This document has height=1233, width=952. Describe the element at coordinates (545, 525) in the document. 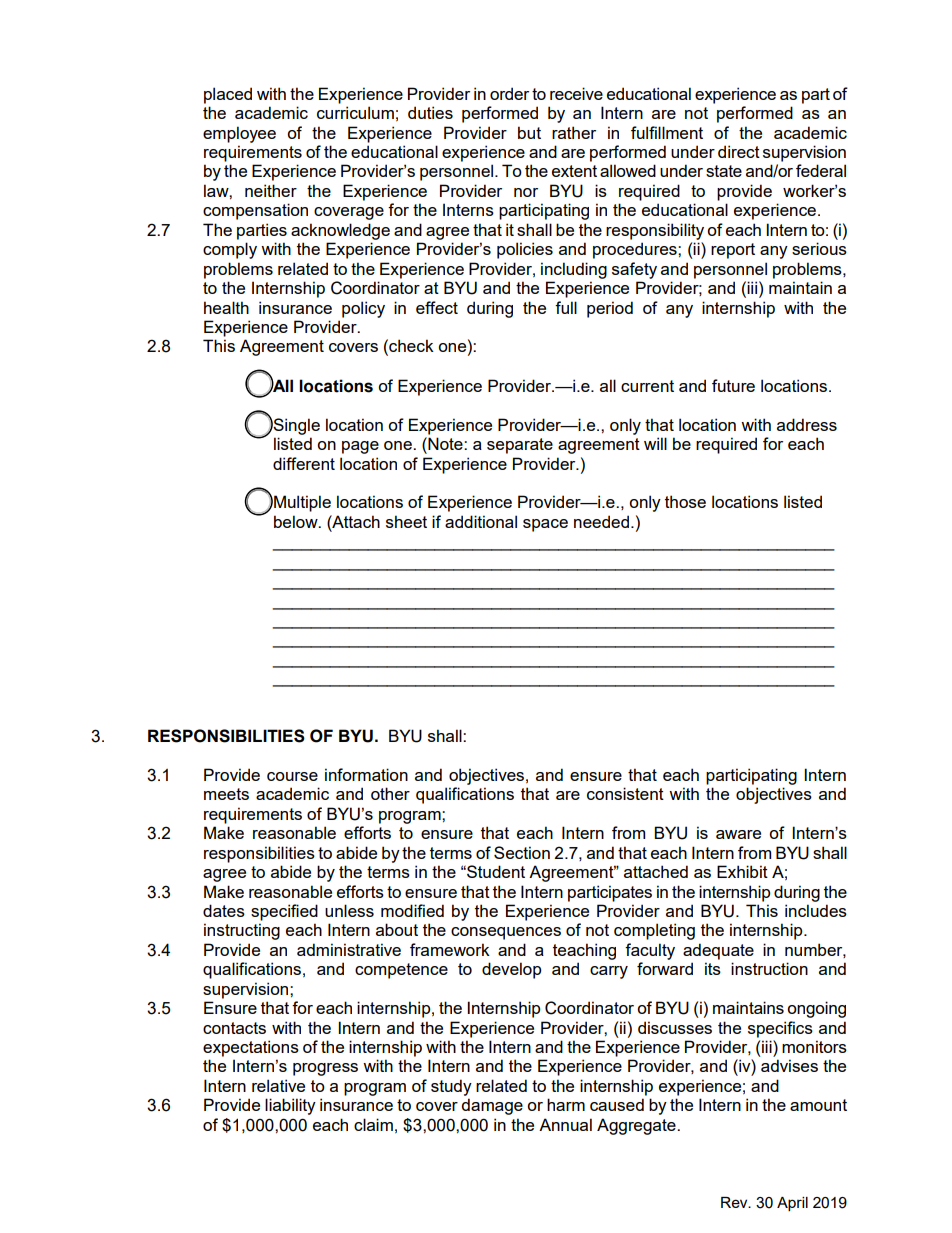

I see `space` at that location.
